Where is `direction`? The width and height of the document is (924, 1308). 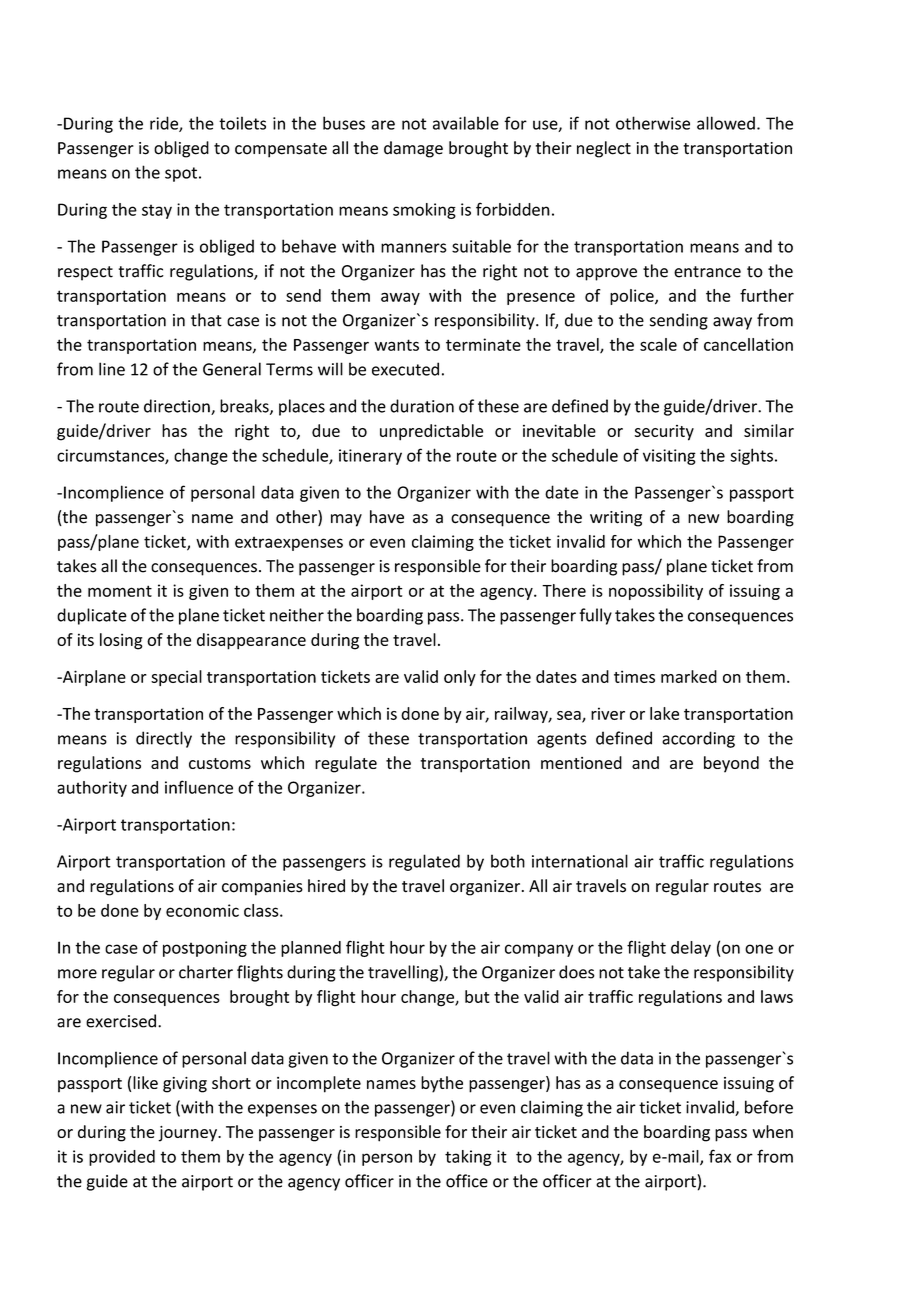 direction is located at coordinates (178, 407).
